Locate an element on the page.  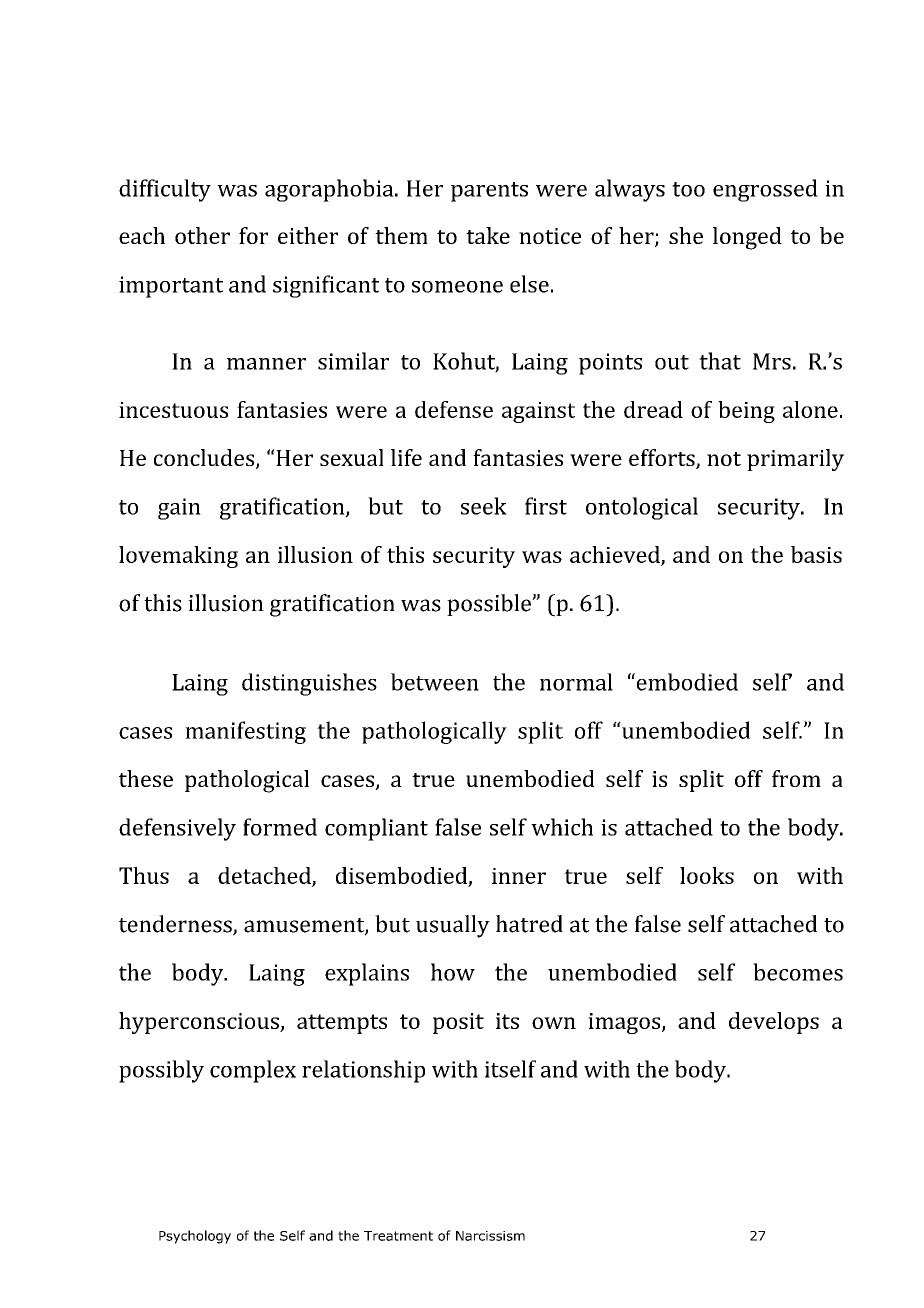
other is located at coordinates (202, 235).
